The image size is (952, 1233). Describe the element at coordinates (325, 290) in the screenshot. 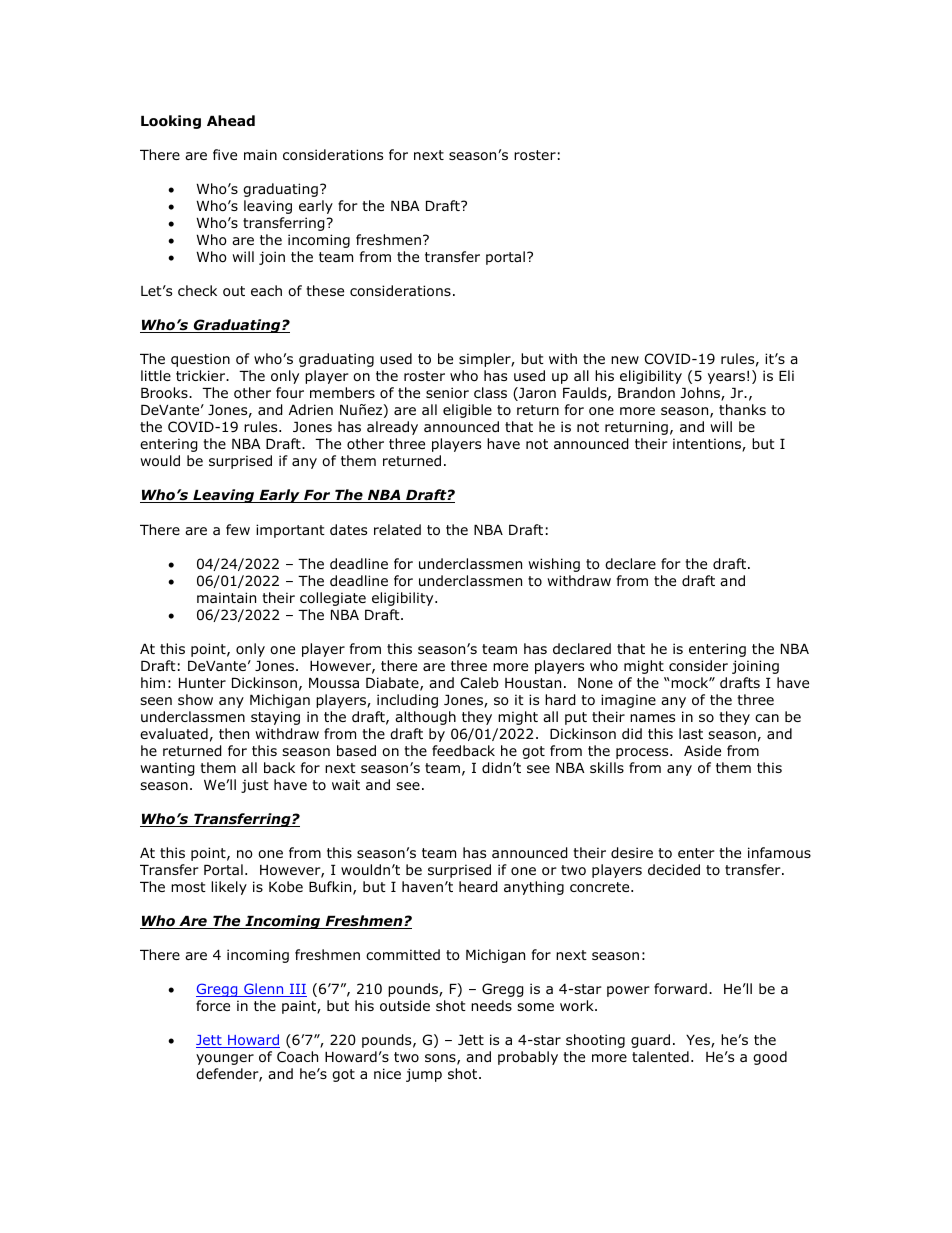

I see `these` at that location.
